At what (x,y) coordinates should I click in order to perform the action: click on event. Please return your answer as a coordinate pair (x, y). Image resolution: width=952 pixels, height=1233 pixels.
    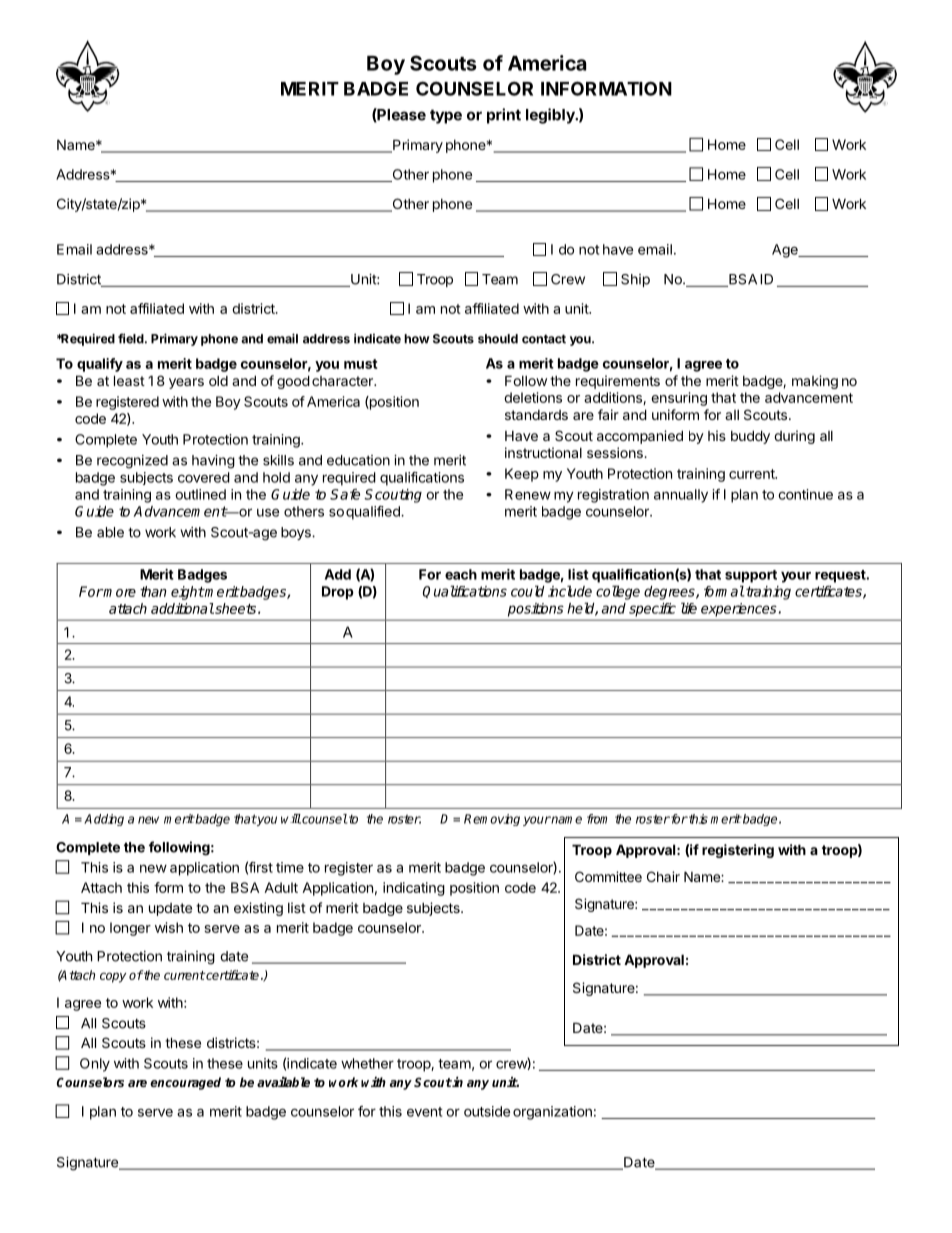
    Looking at the image, I should click on (425, 1112).
